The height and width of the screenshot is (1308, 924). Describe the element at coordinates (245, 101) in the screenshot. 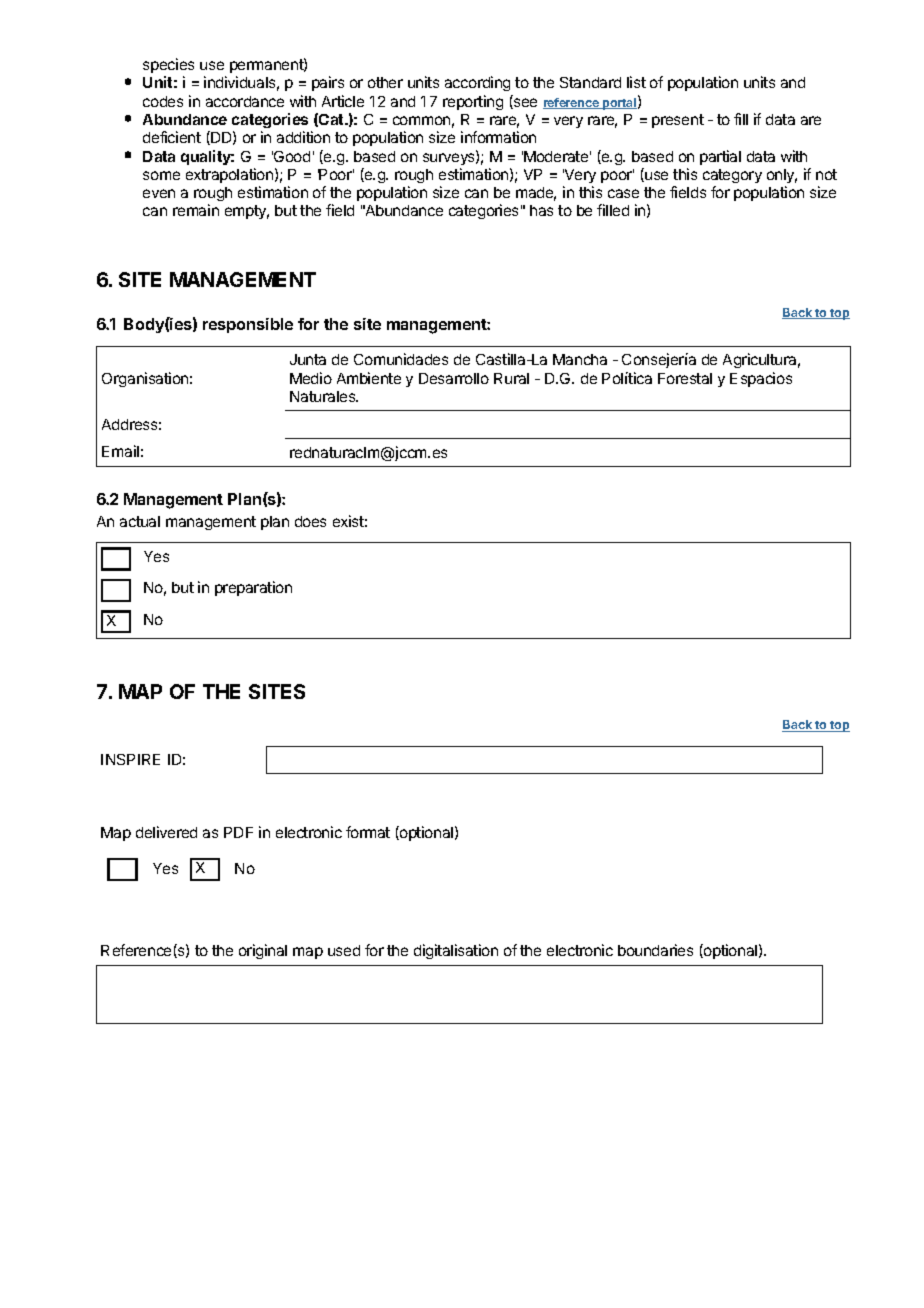

I see `accordance` at that location.
